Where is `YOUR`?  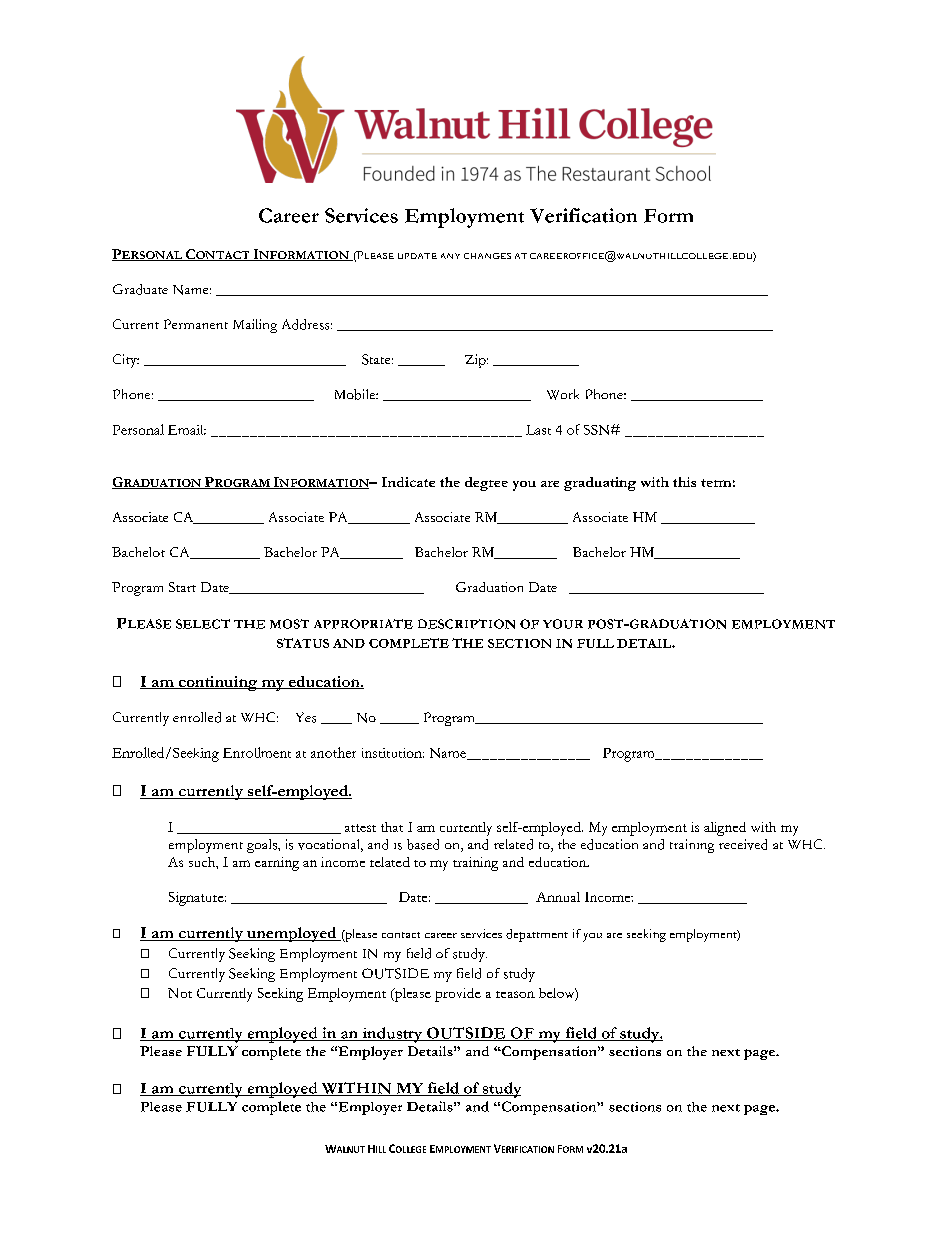
YOUR is located at coordinates (563, 624).
